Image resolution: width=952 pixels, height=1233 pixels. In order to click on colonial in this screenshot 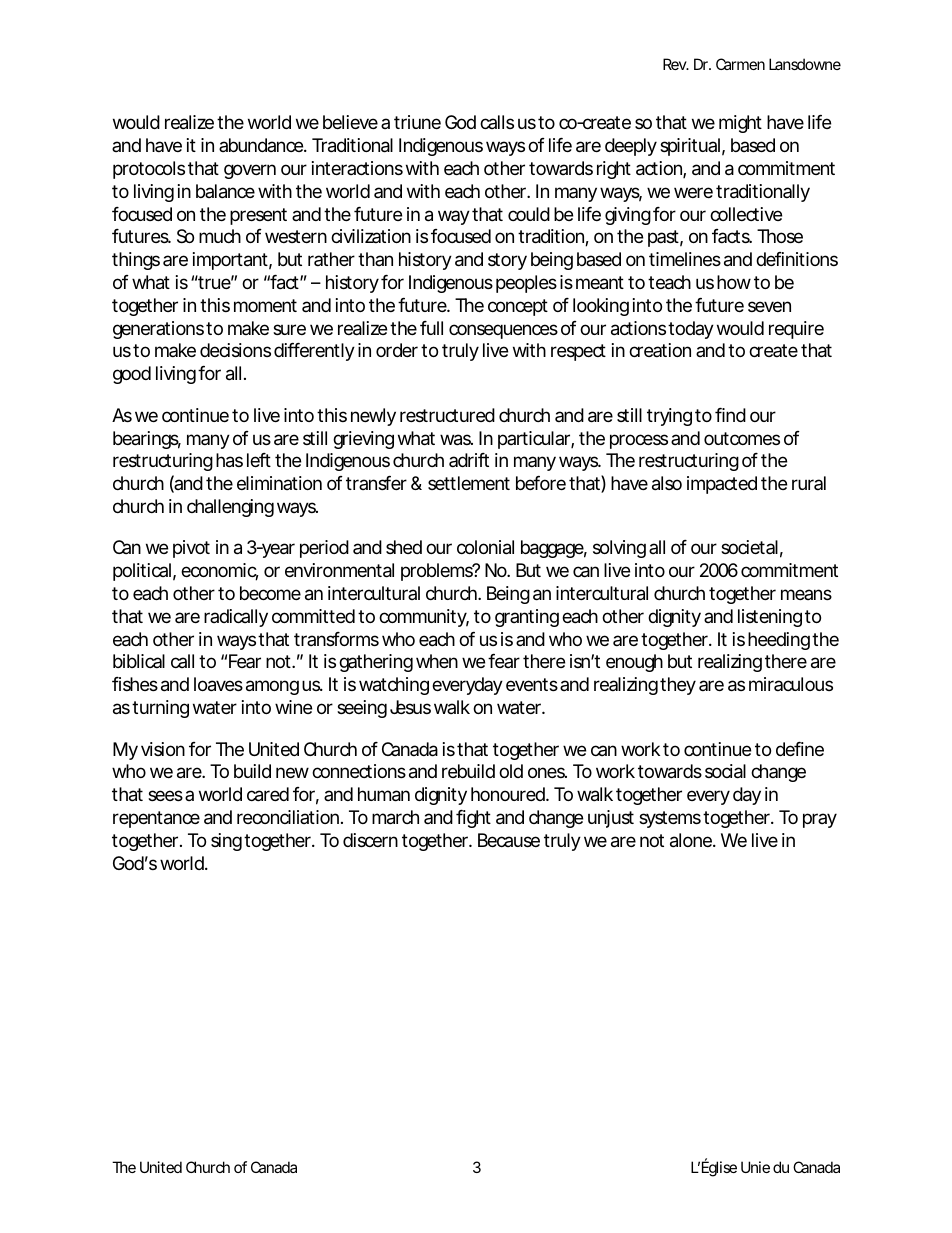, I will do `click(485, 547)`.
